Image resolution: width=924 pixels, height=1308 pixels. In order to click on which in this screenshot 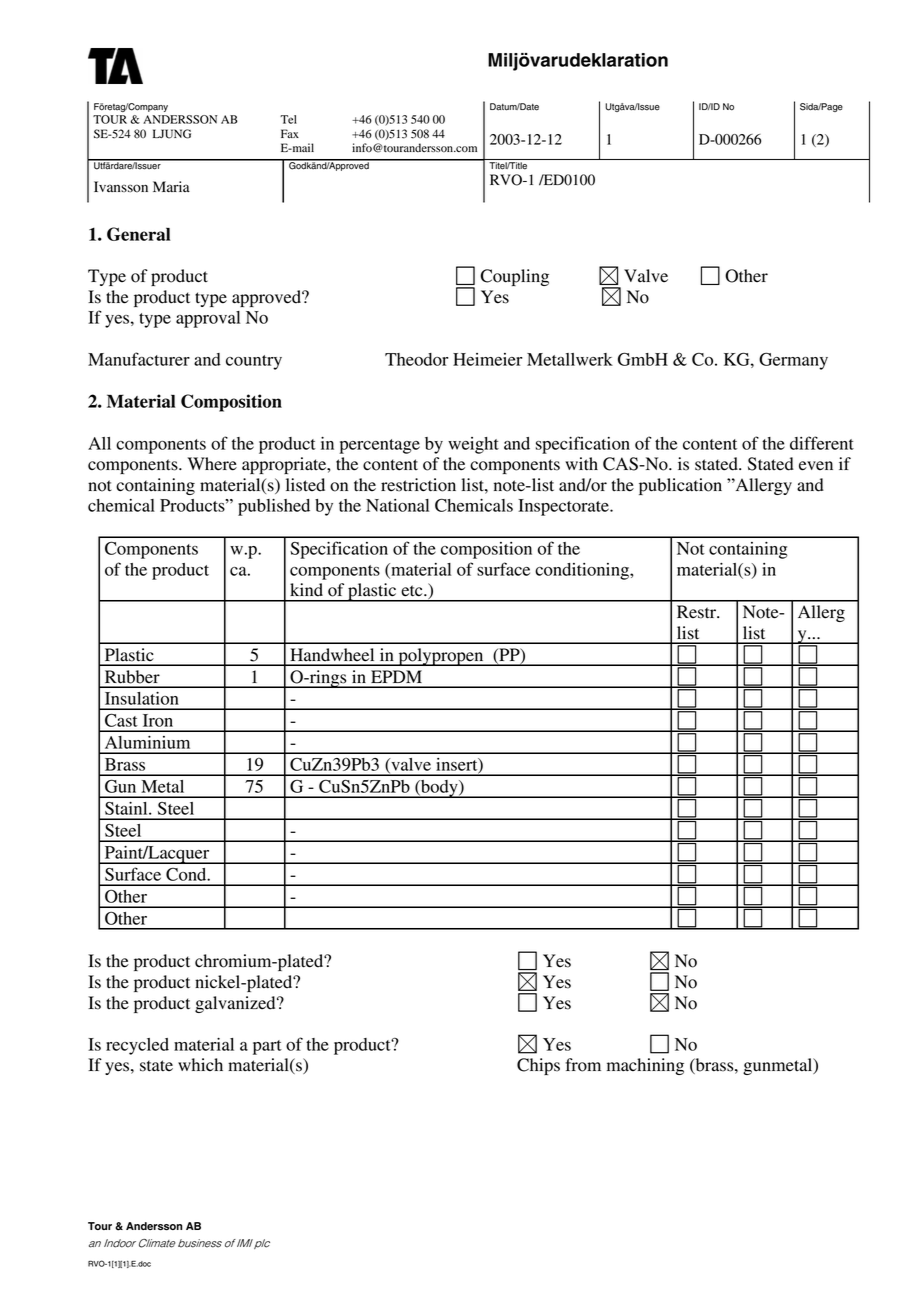, I will do `click(200, 1064)`.
